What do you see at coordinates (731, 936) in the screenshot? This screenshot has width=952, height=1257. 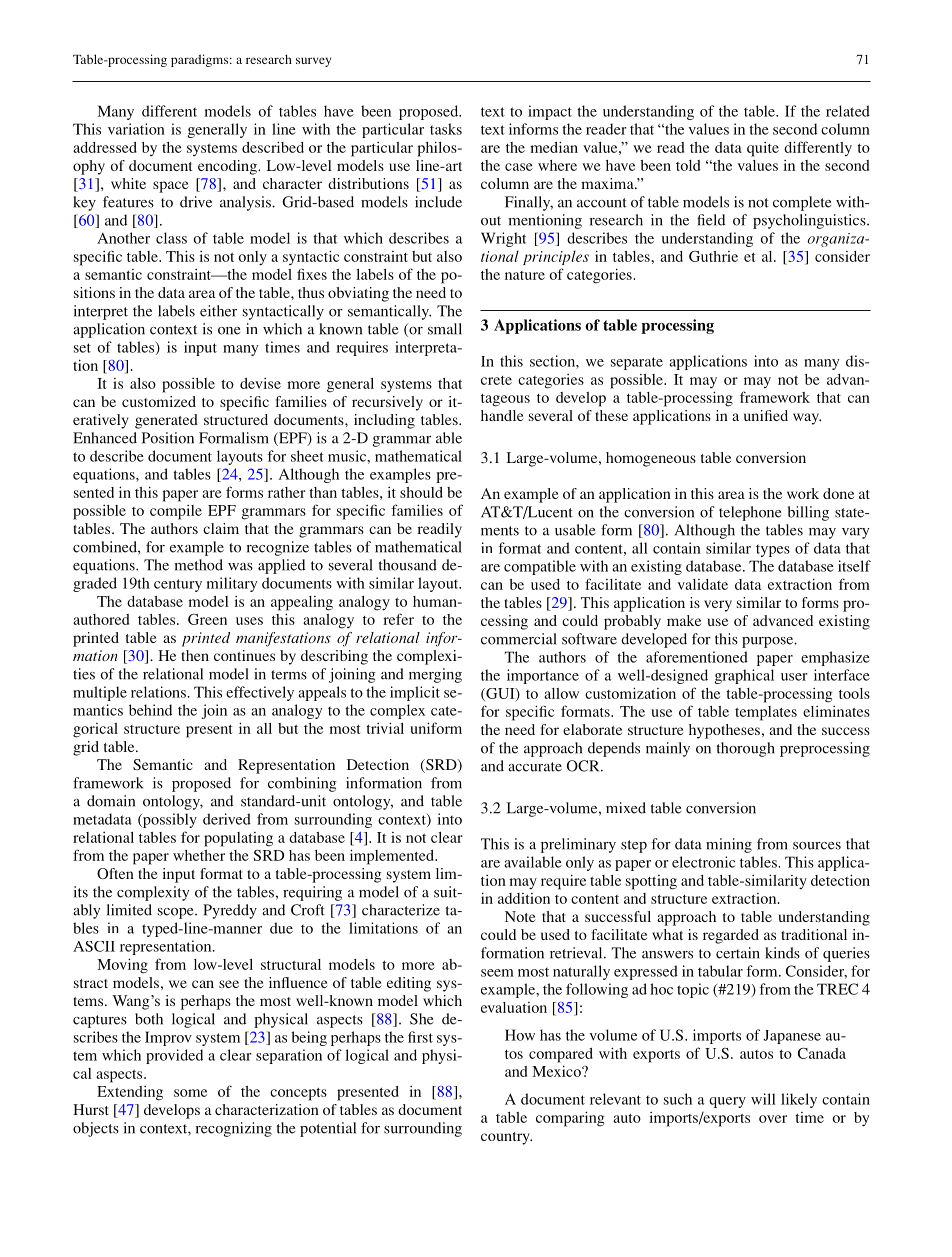 I see `regarded` at bounding box center [731, 936].
